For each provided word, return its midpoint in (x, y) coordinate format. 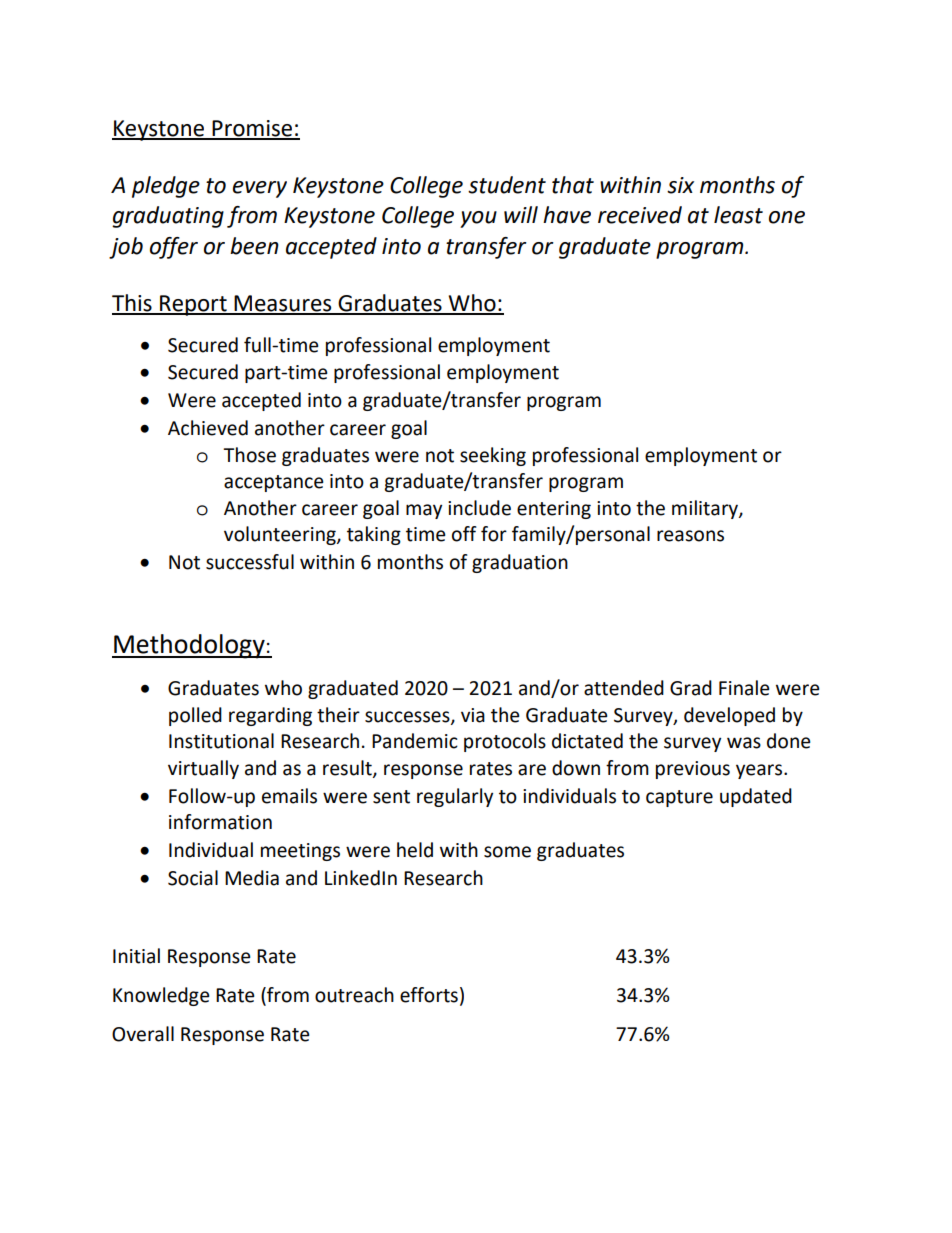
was (744, 743)
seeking (493, 456)
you (478, 219)
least (738, 215)
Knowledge (161, 996)
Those (249, 455)
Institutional (221, 741)
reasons (690, 536)
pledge (166, 187)
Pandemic (415, 741)
